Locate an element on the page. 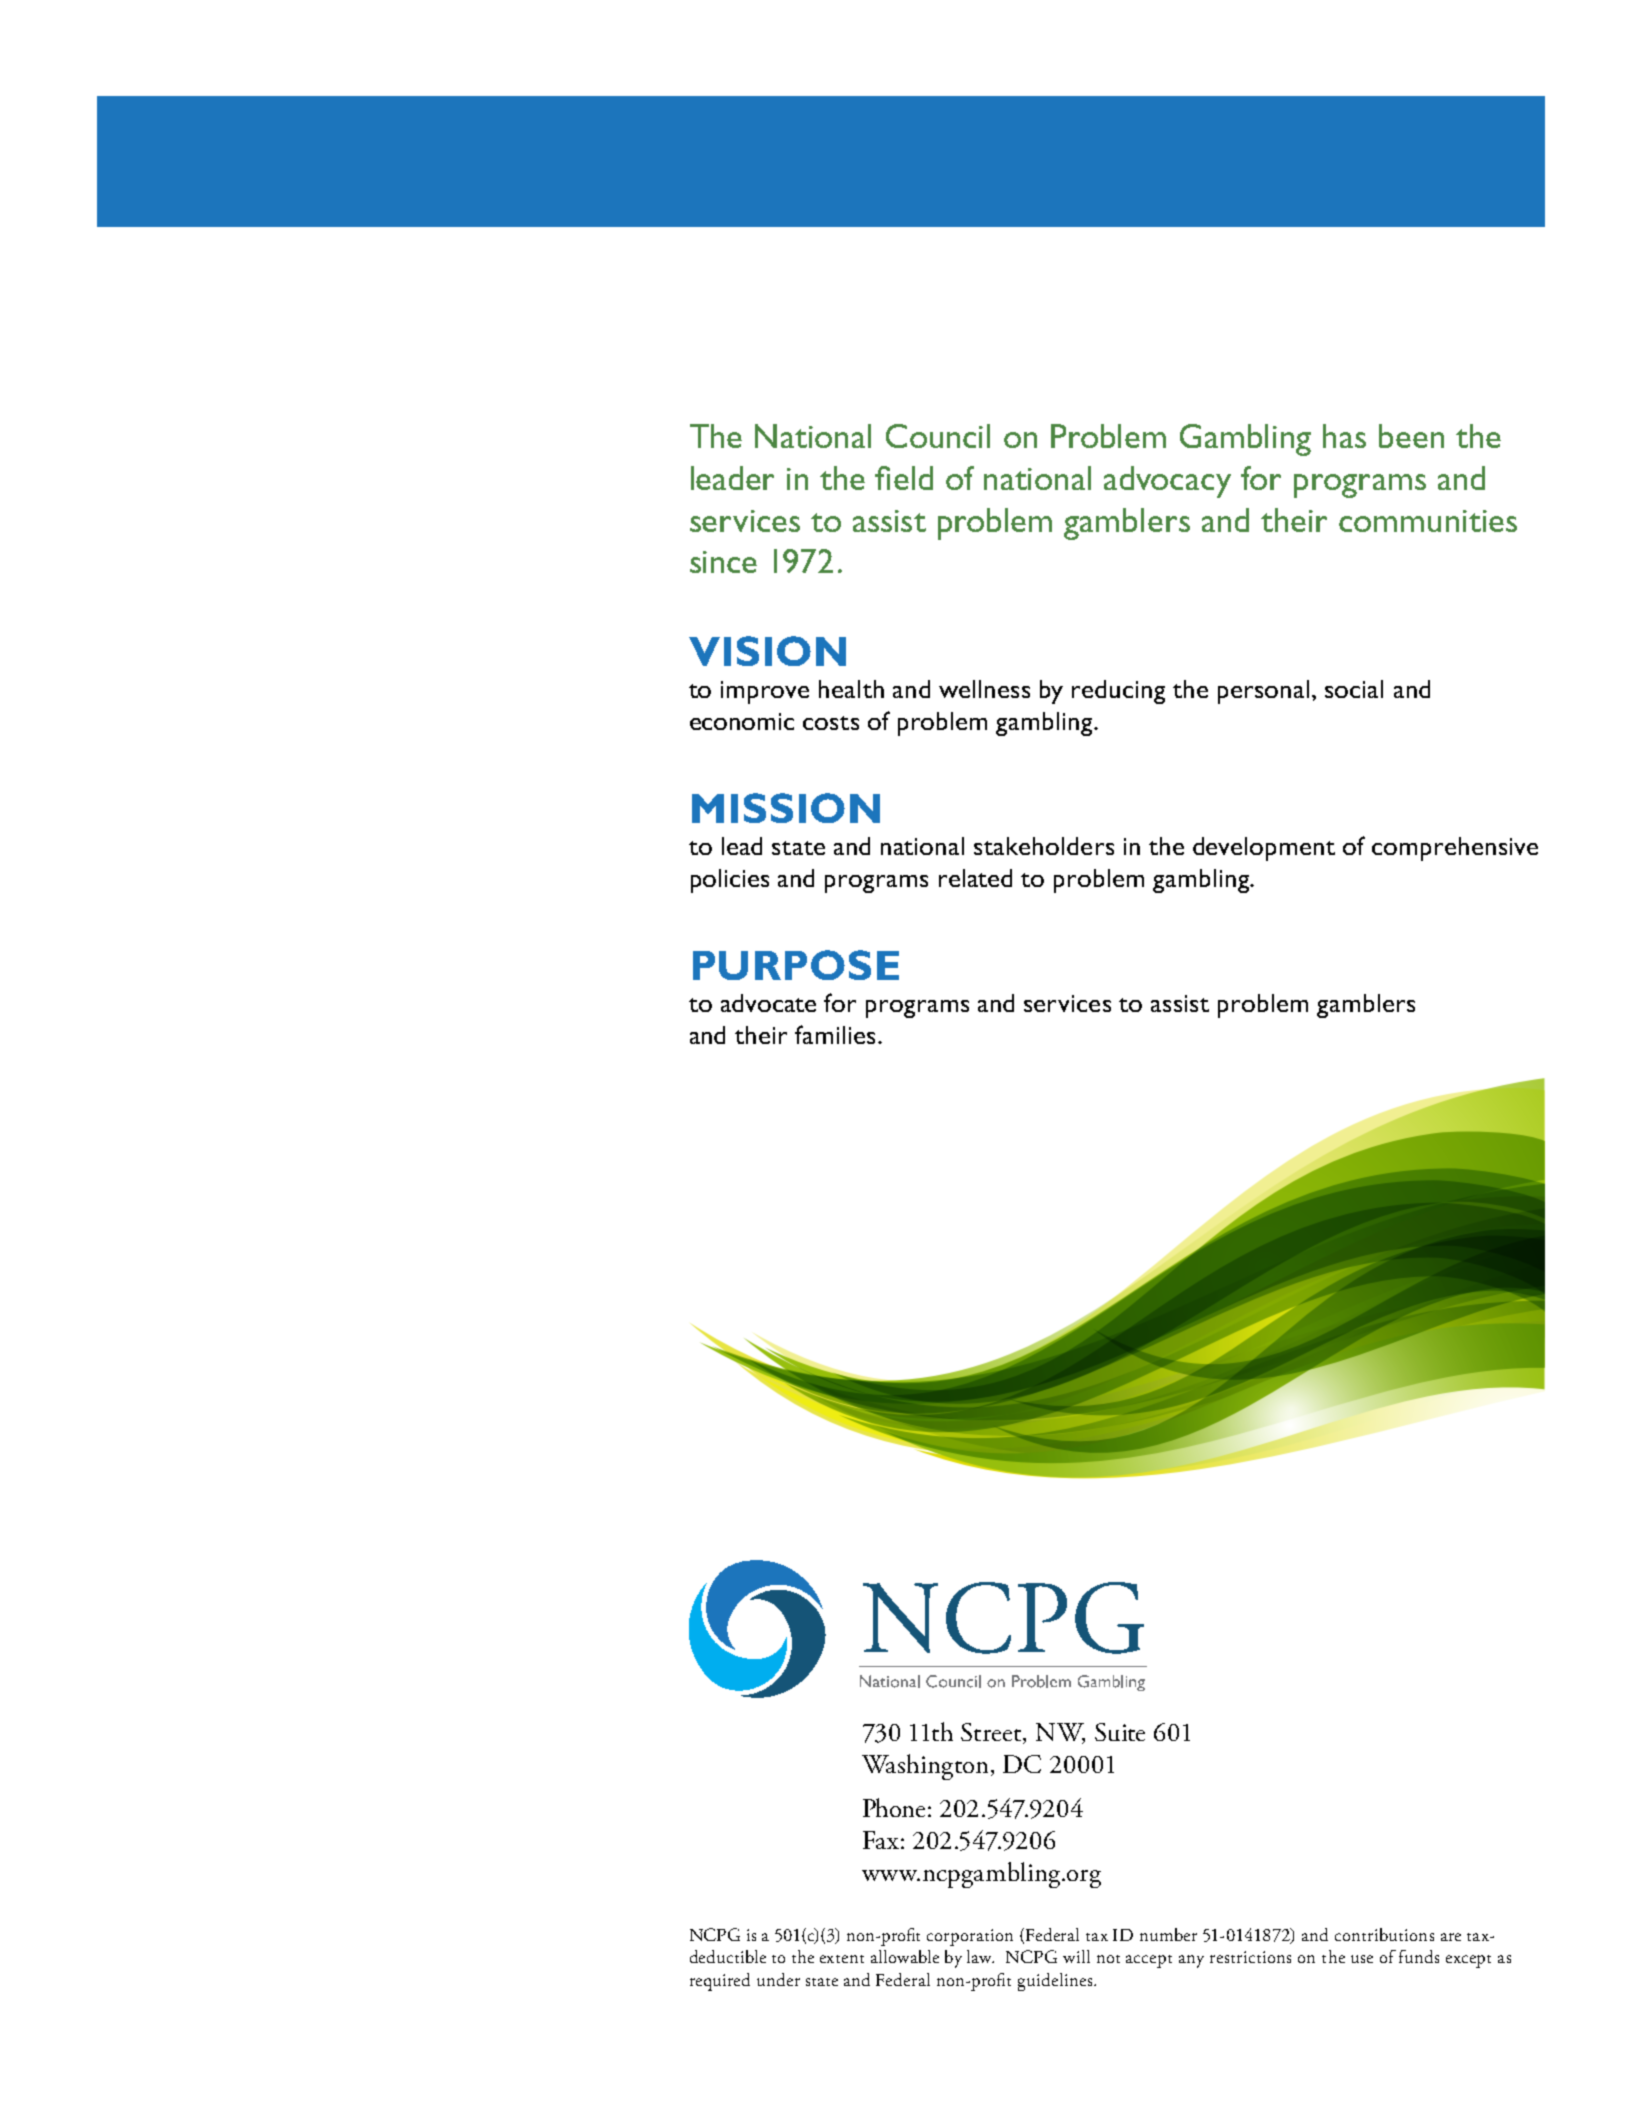  advocacy is located at coordinates (1167, 482).
